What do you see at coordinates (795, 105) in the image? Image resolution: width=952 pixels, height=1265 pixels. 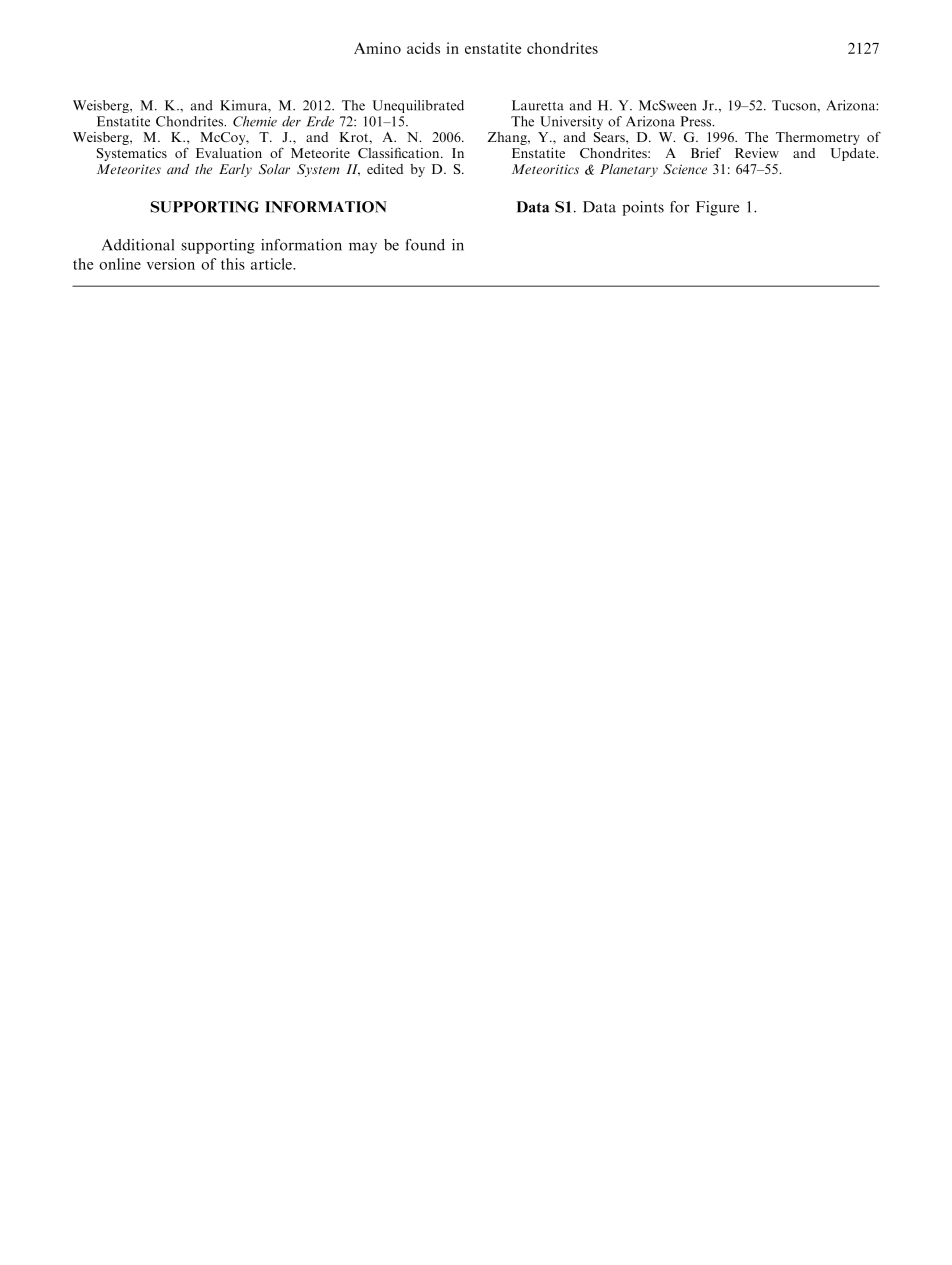 I see `Tucson` at bounding box center [795, 105].
